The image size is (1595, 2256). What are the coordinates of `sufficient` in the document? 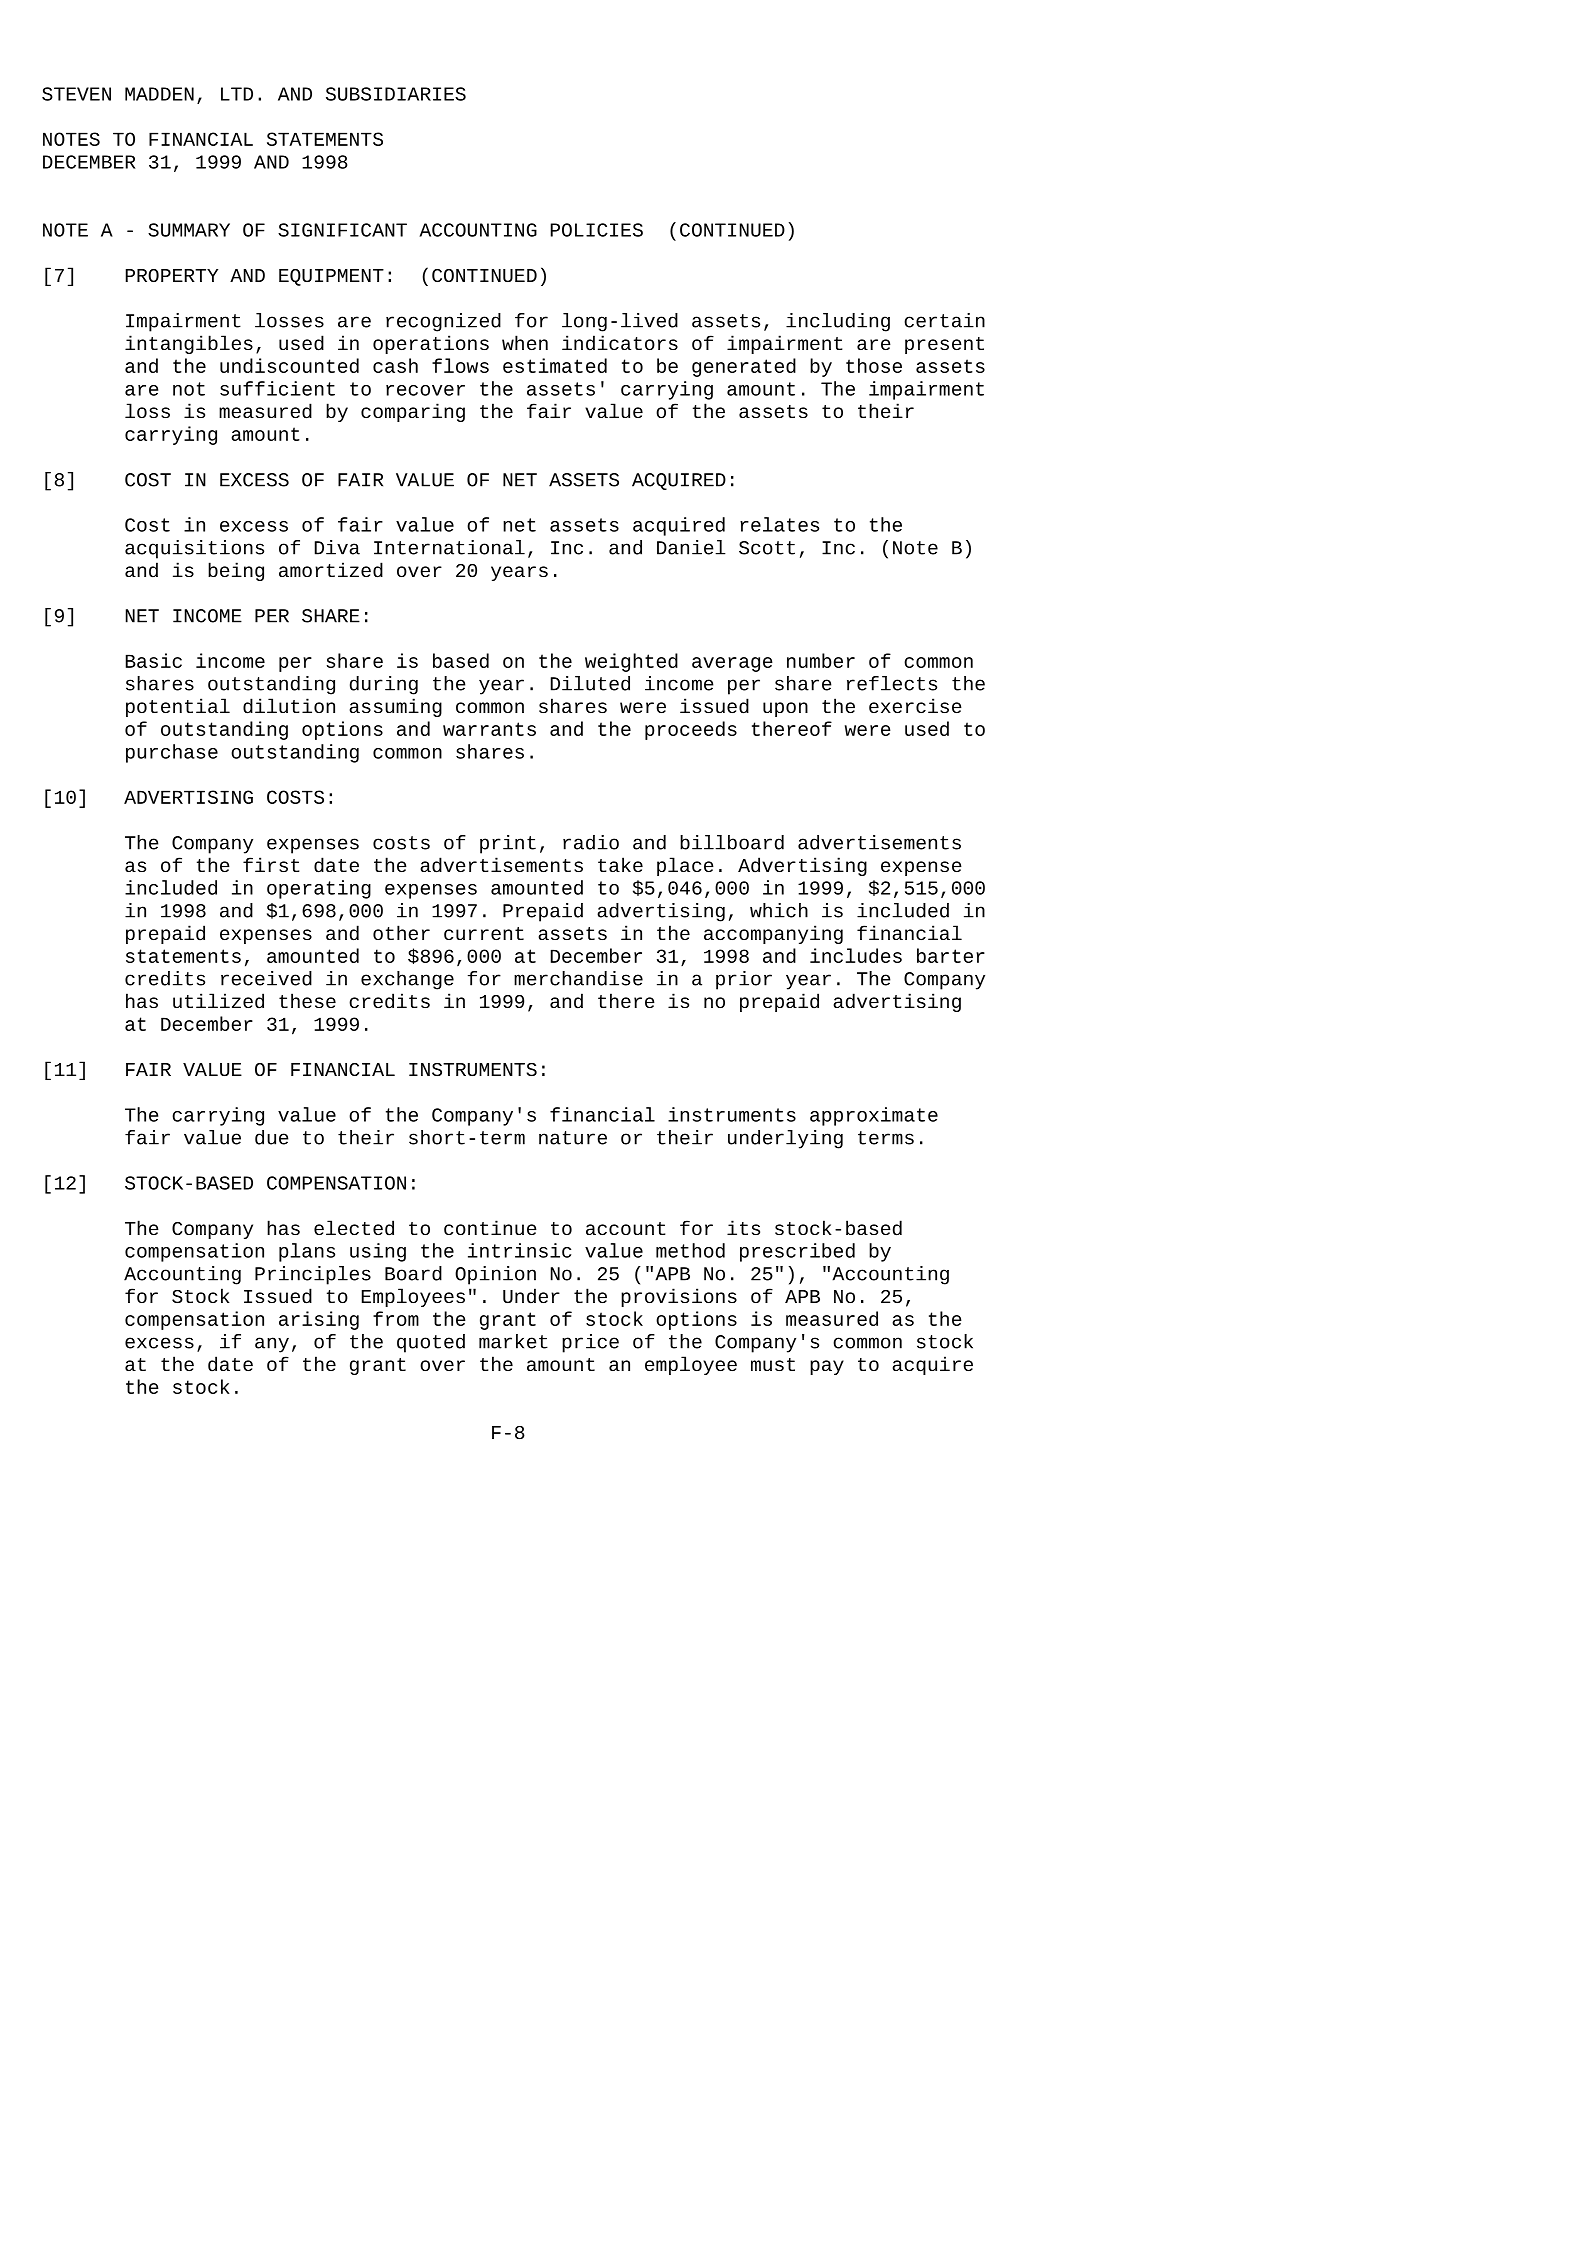 It's located at (277, 388).
